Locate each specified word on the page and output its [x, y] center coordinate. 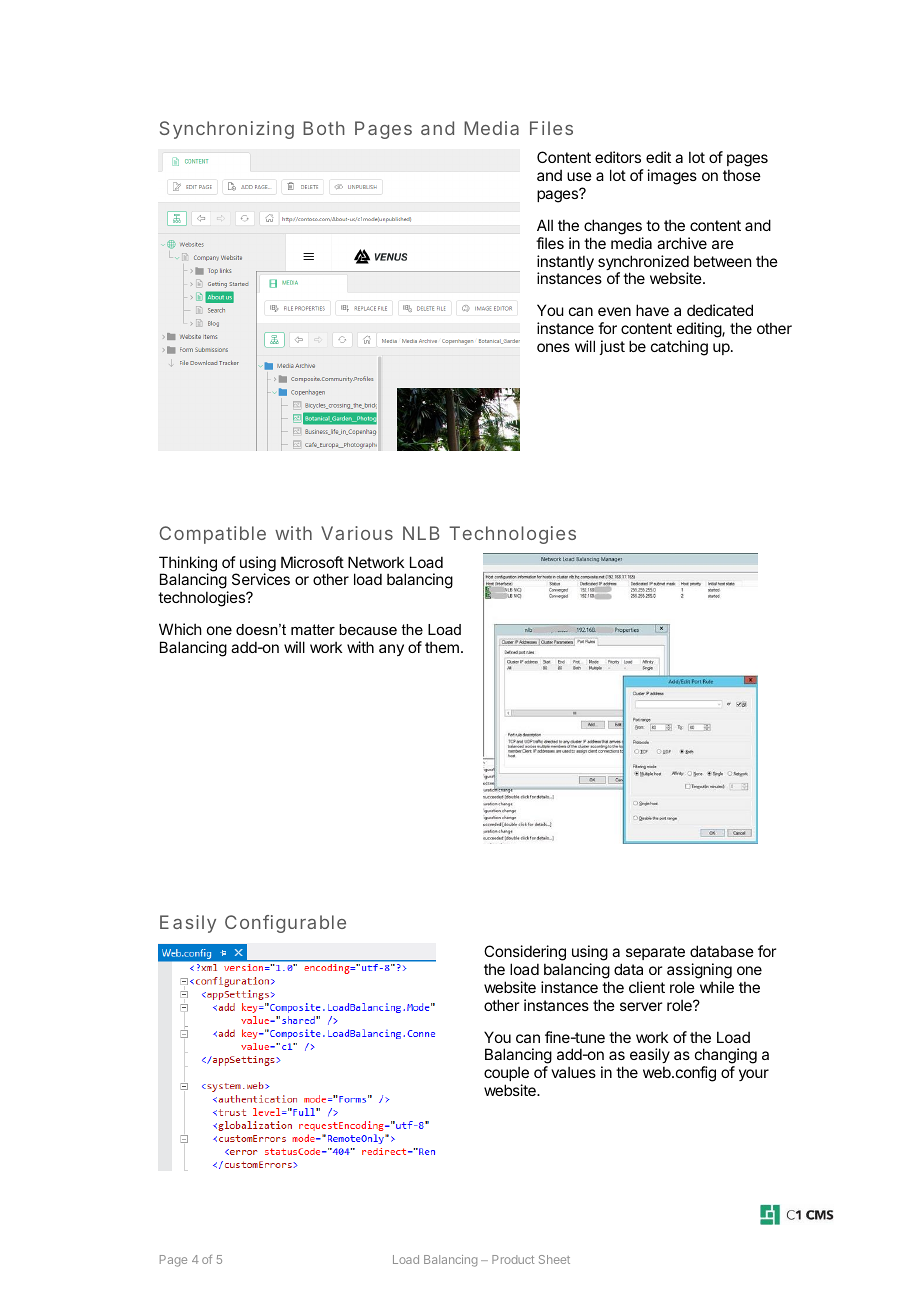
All [545, 225]
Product [513, 1259]
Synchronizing [227, 130]
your [754, 1075]
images [672, 177]
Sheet [554, 1259]
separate [655, 953]
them [442, 647]
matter [313, 629]
